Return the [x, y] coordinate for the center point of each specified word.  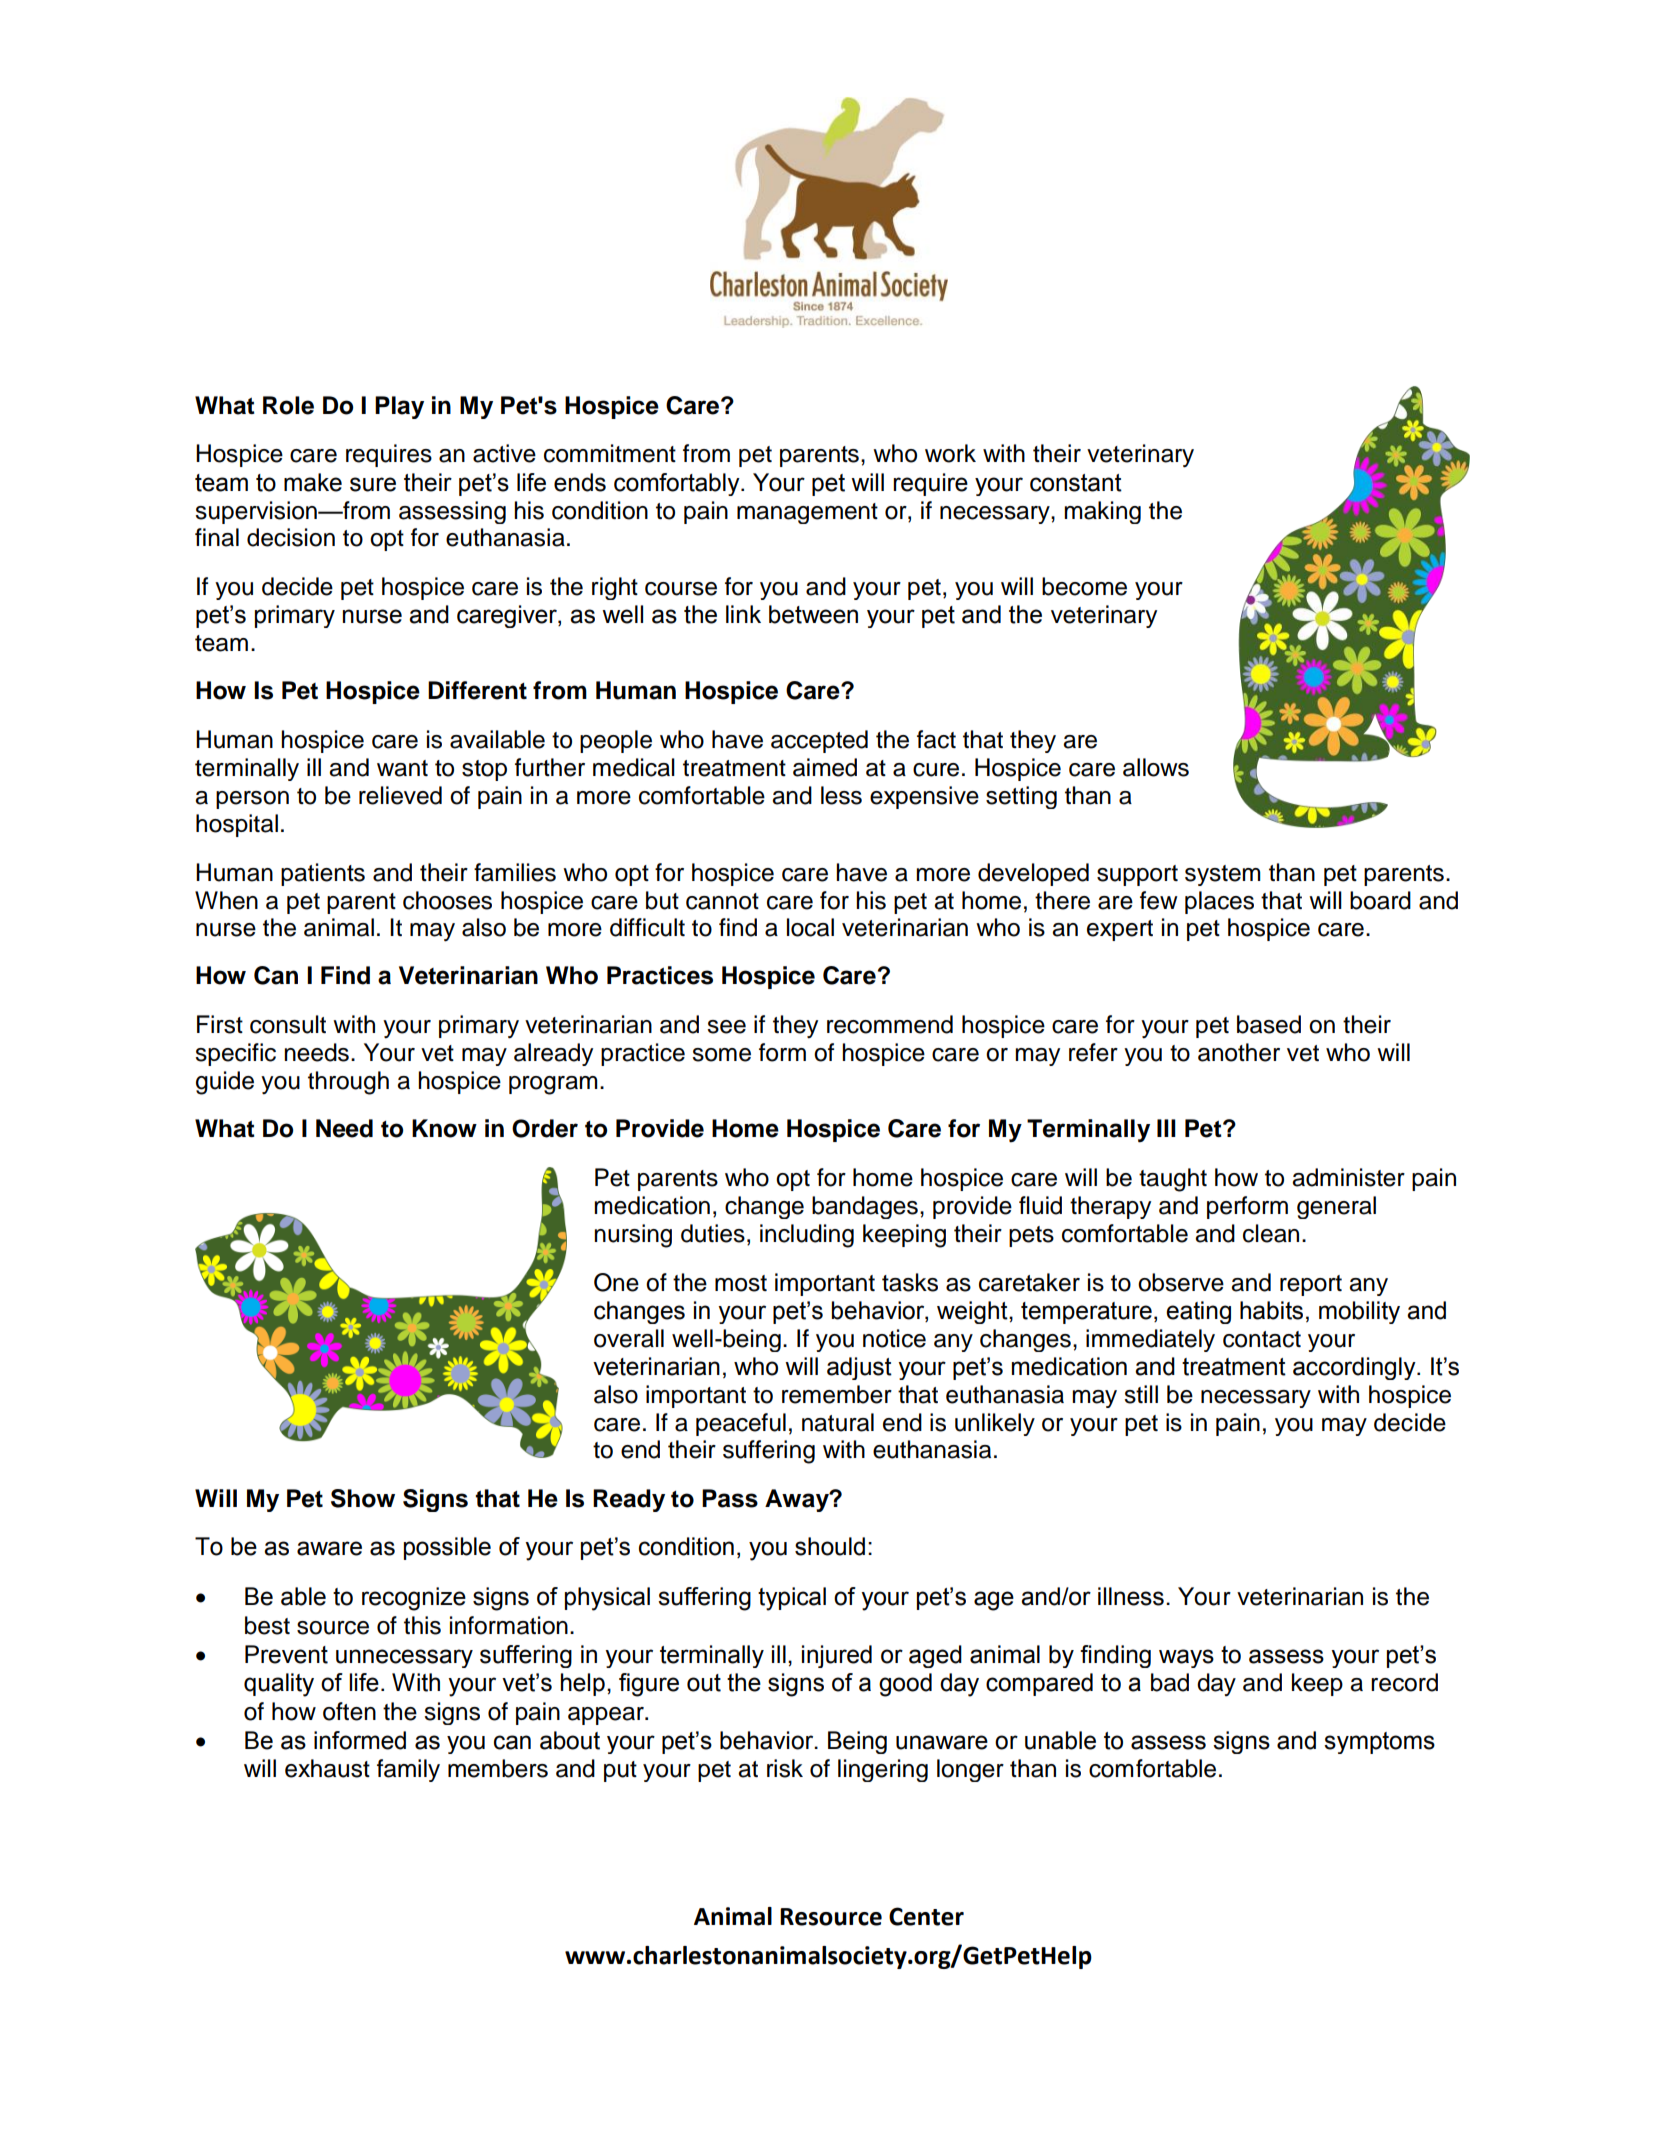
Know [444, 1128]
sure [373, 484]
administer [1348, 1177]
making [1102, 512]
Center [926, 1916]
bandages [865, 1207]
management [807, 513]
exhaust [327, 1768]
